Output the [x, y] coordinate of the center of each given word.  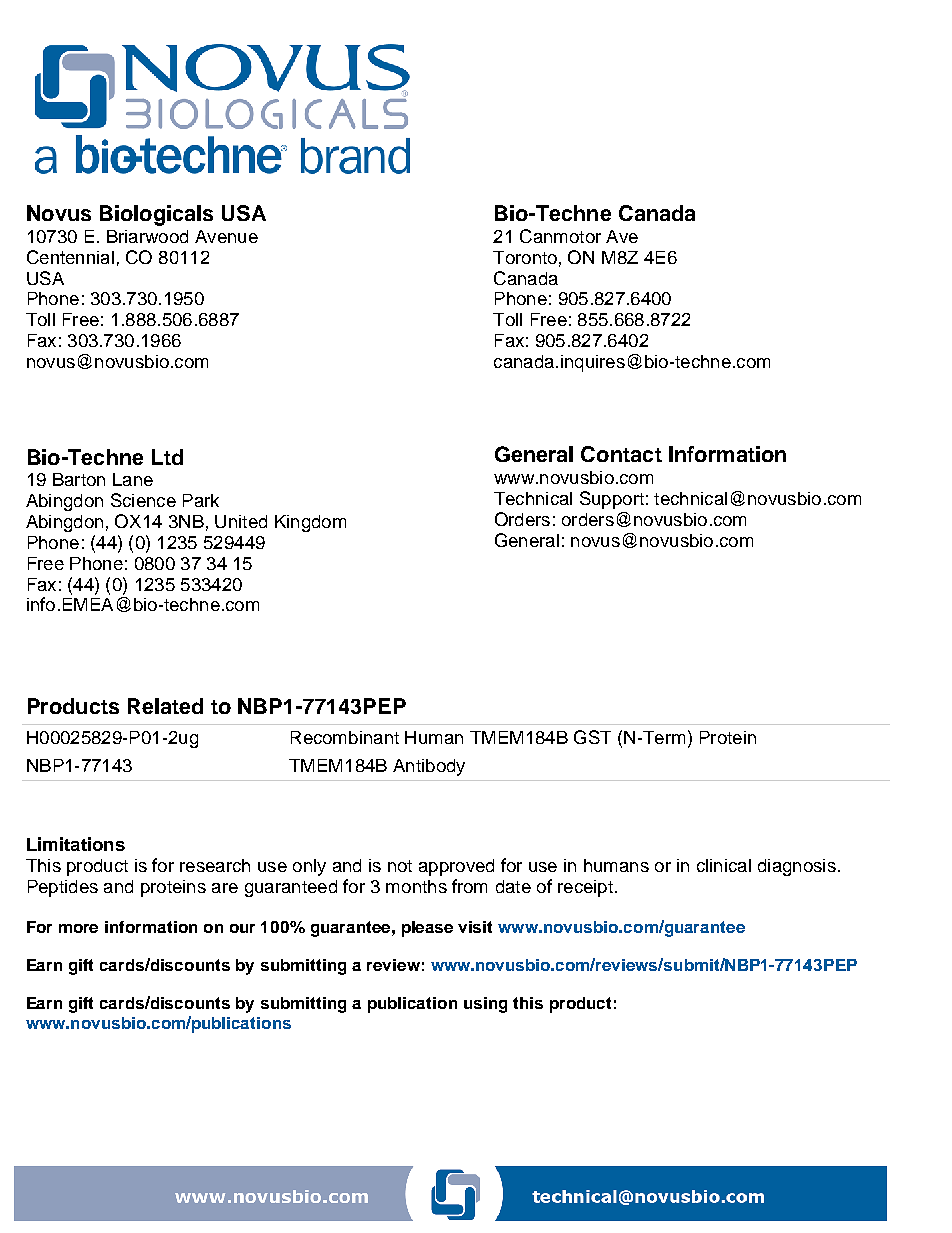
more [78, 928]
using [485, 1005]
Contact [621, 454]
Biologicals [156, 215]
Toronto [525, 257]
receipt [585, 888]
